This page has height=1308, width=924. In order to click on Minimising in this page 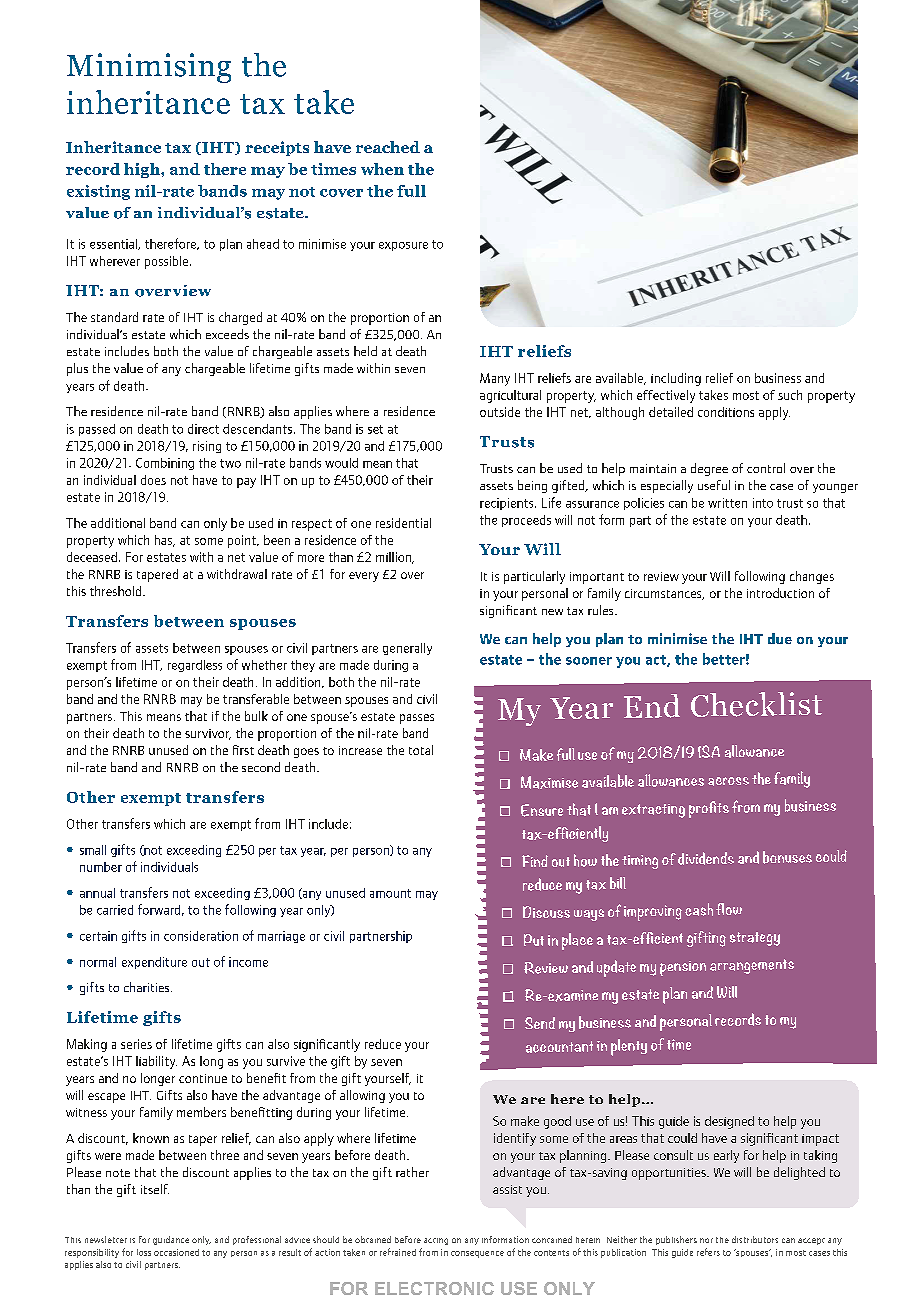, I will do `click(149, 68)`.
